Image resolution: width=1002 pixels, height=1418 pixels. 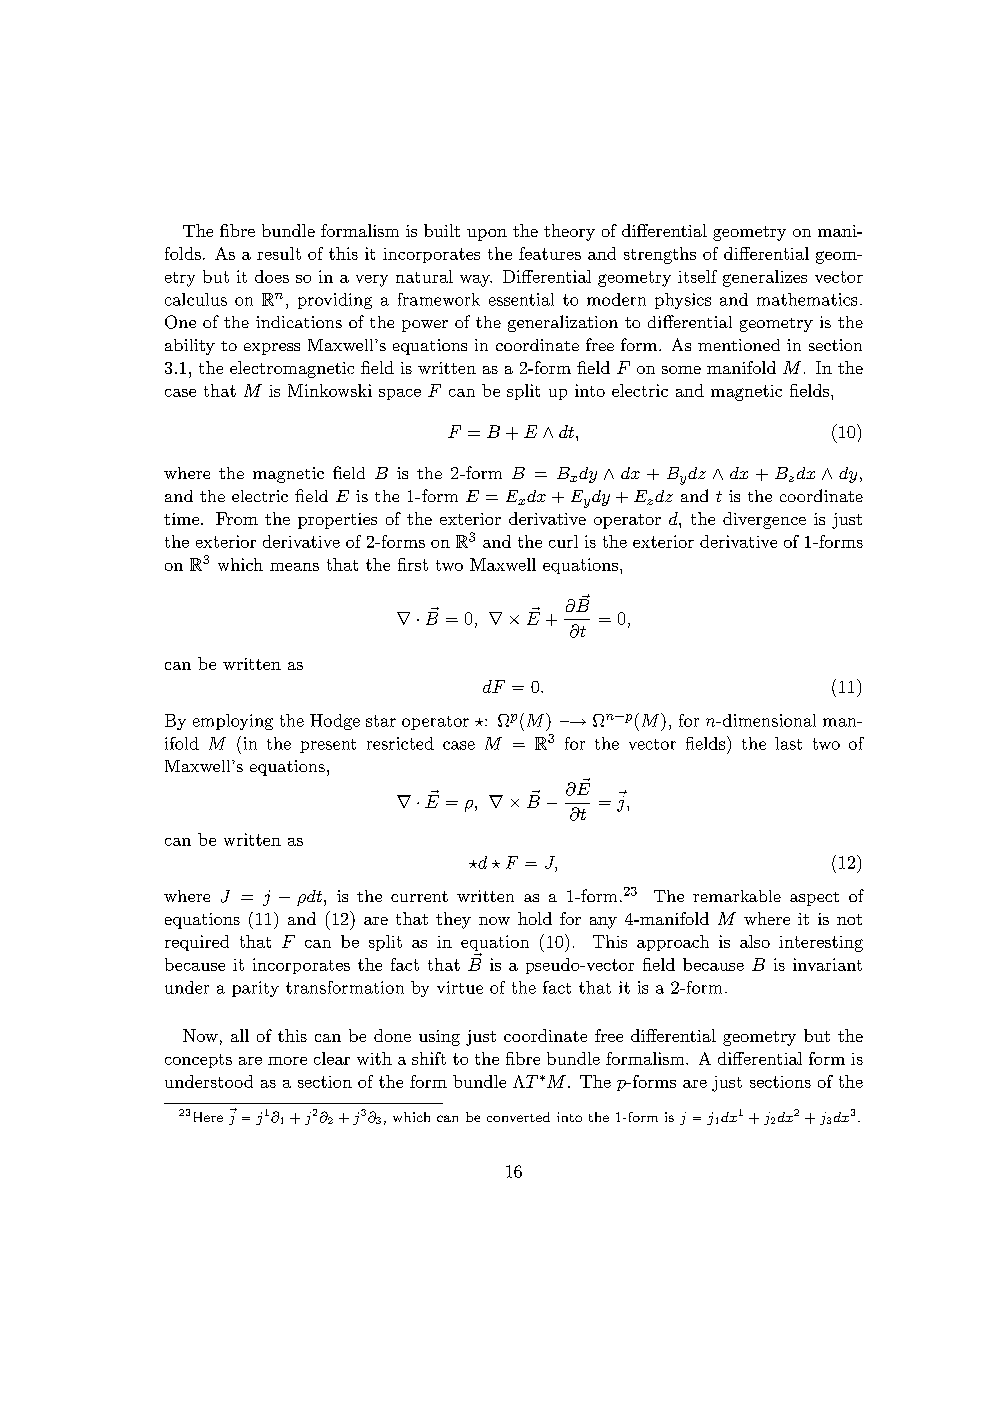 I want to click on star, so click(x=381, y=721).
